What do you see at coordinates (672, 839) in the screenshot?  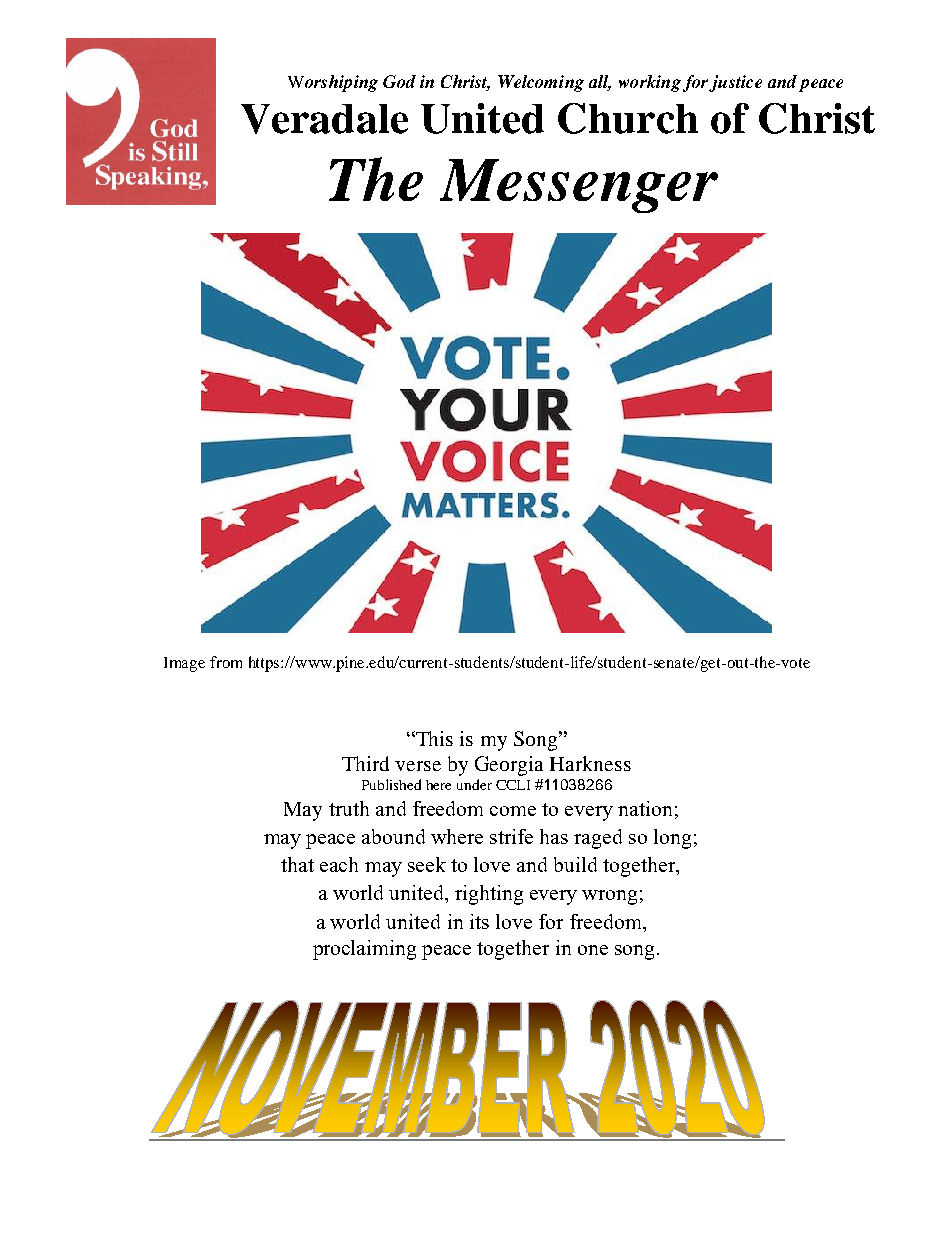 I see `long` at bounding box center [672, 839].
